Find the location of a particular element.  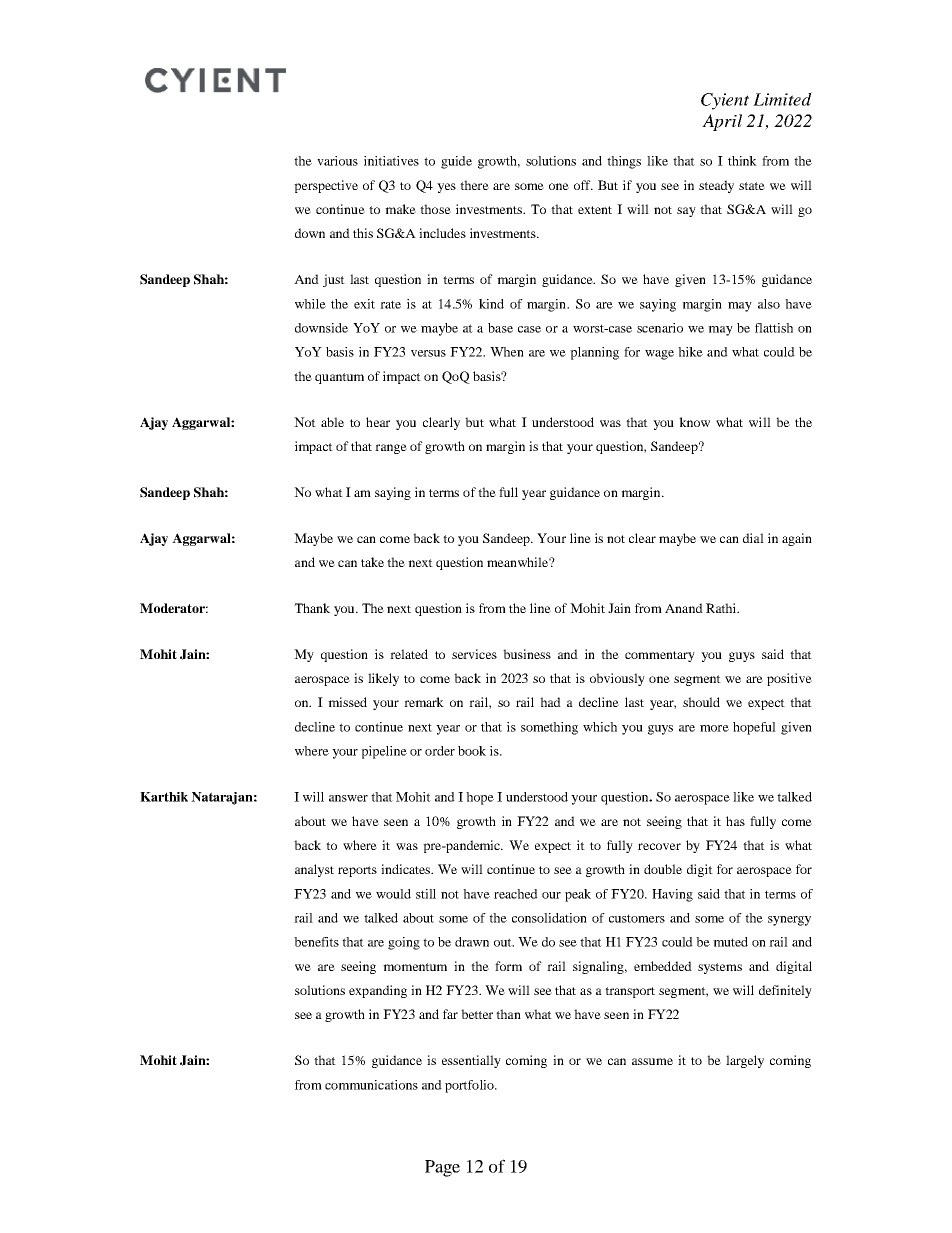

reached is located at coordinates (516, 894).
